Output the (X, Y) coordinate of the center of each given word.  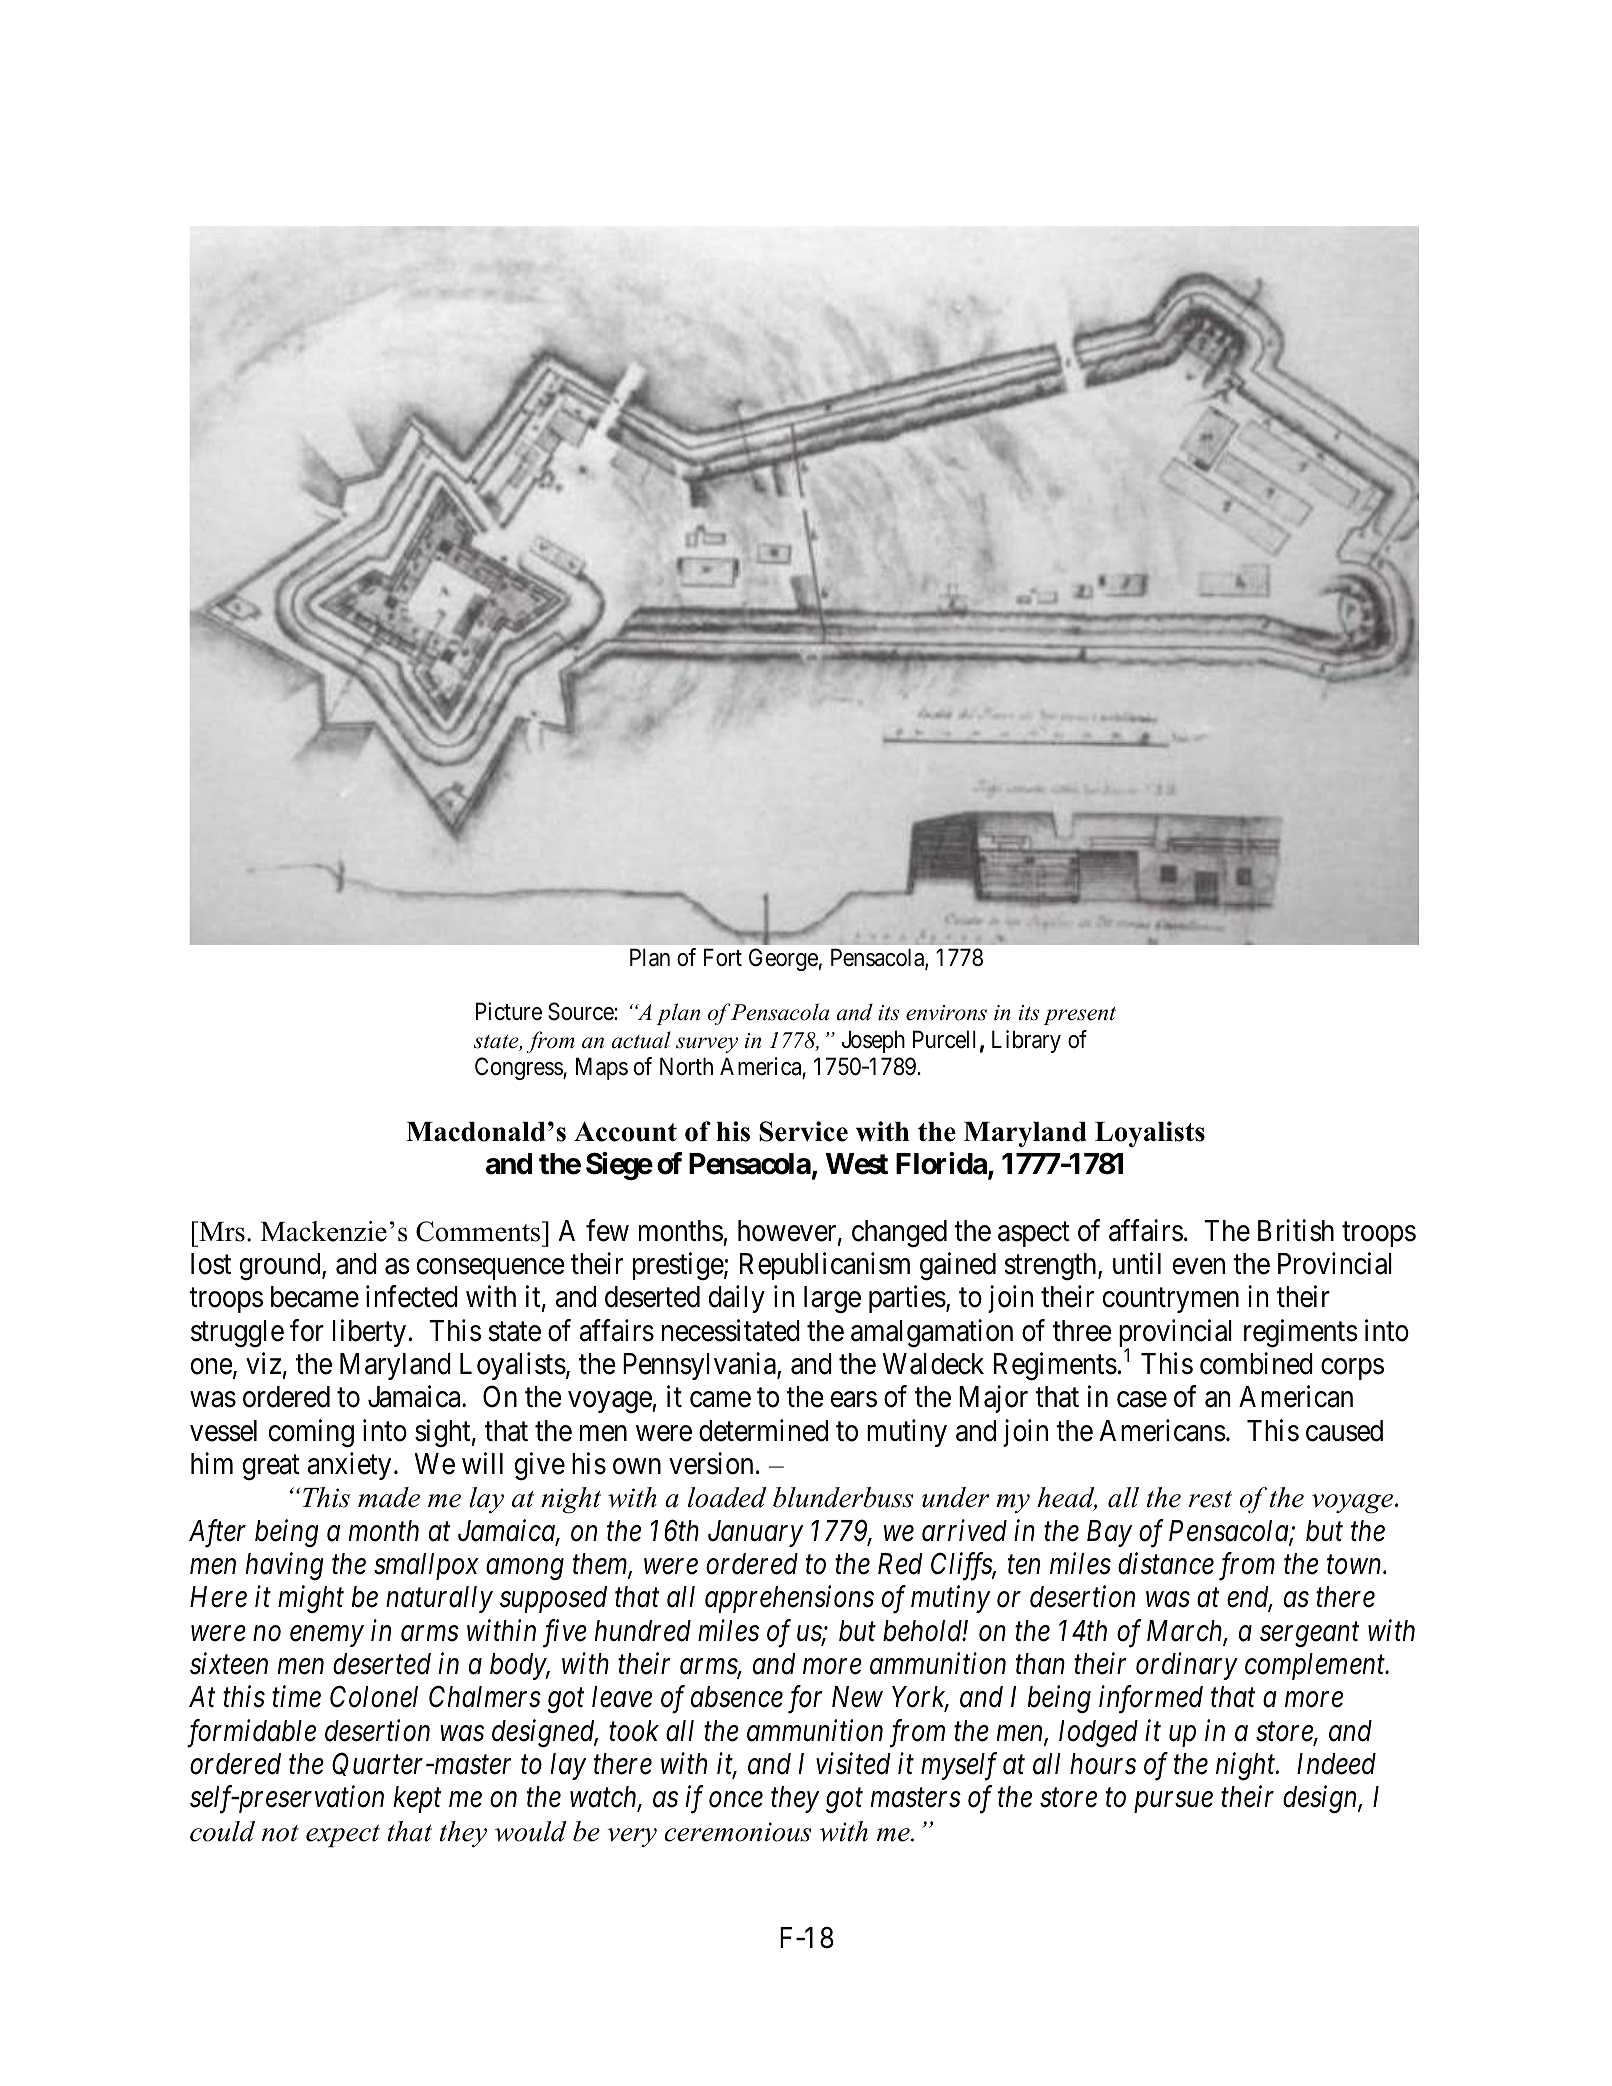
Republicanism (825, 1266)
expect (343, 1836)
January (755, 1533)
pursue (1173, 1803)
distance (1166, 1563)
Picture (509, 1011)
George (783, 959)
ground (281, 1267)
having (285, 1566)
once (736, 1800)
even (1199, 1267)
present (1079, 1016)
